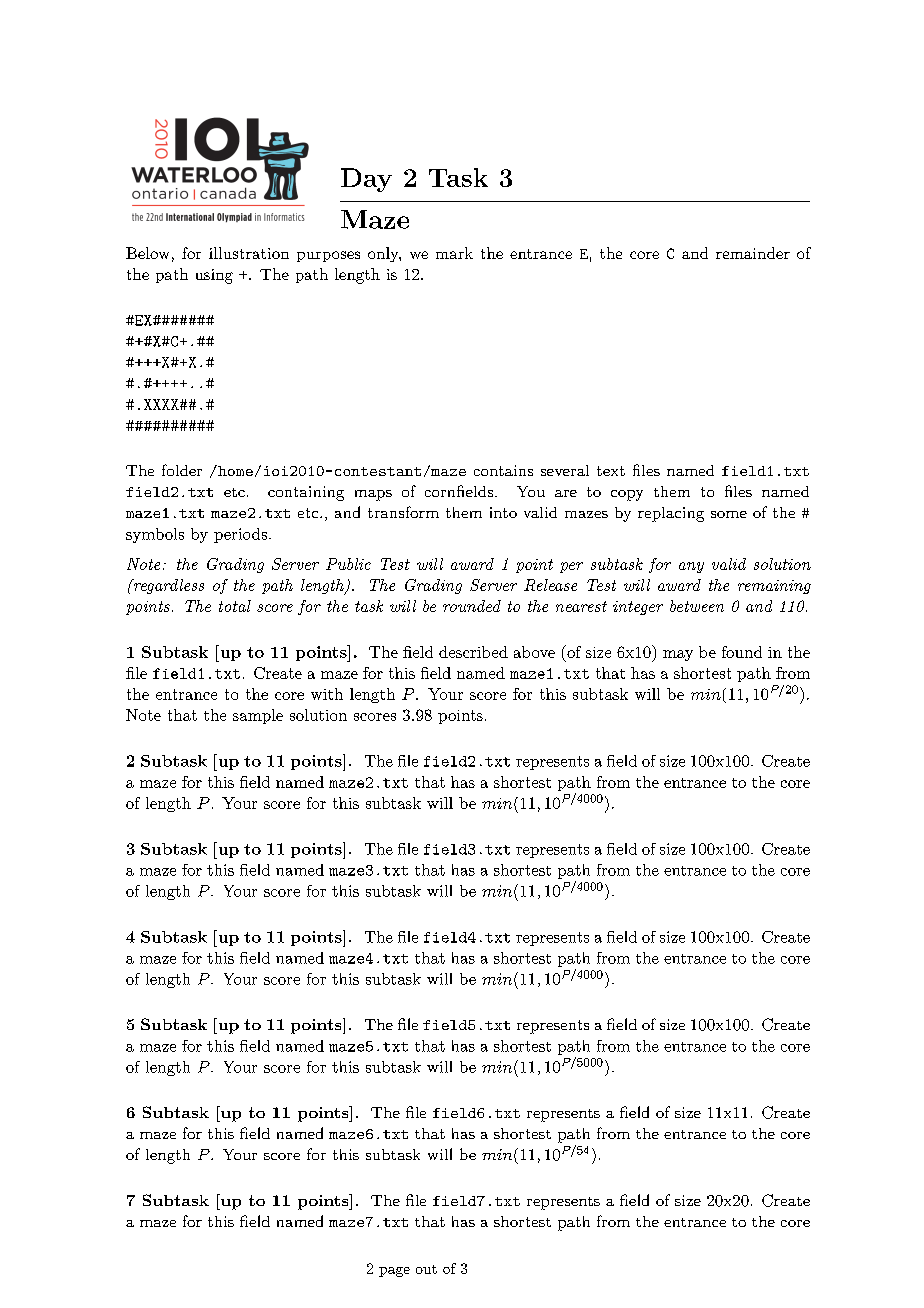 Image resolution: width=924 pixels, height=1308 pixels. I want to click on may, so click(678, 655).
